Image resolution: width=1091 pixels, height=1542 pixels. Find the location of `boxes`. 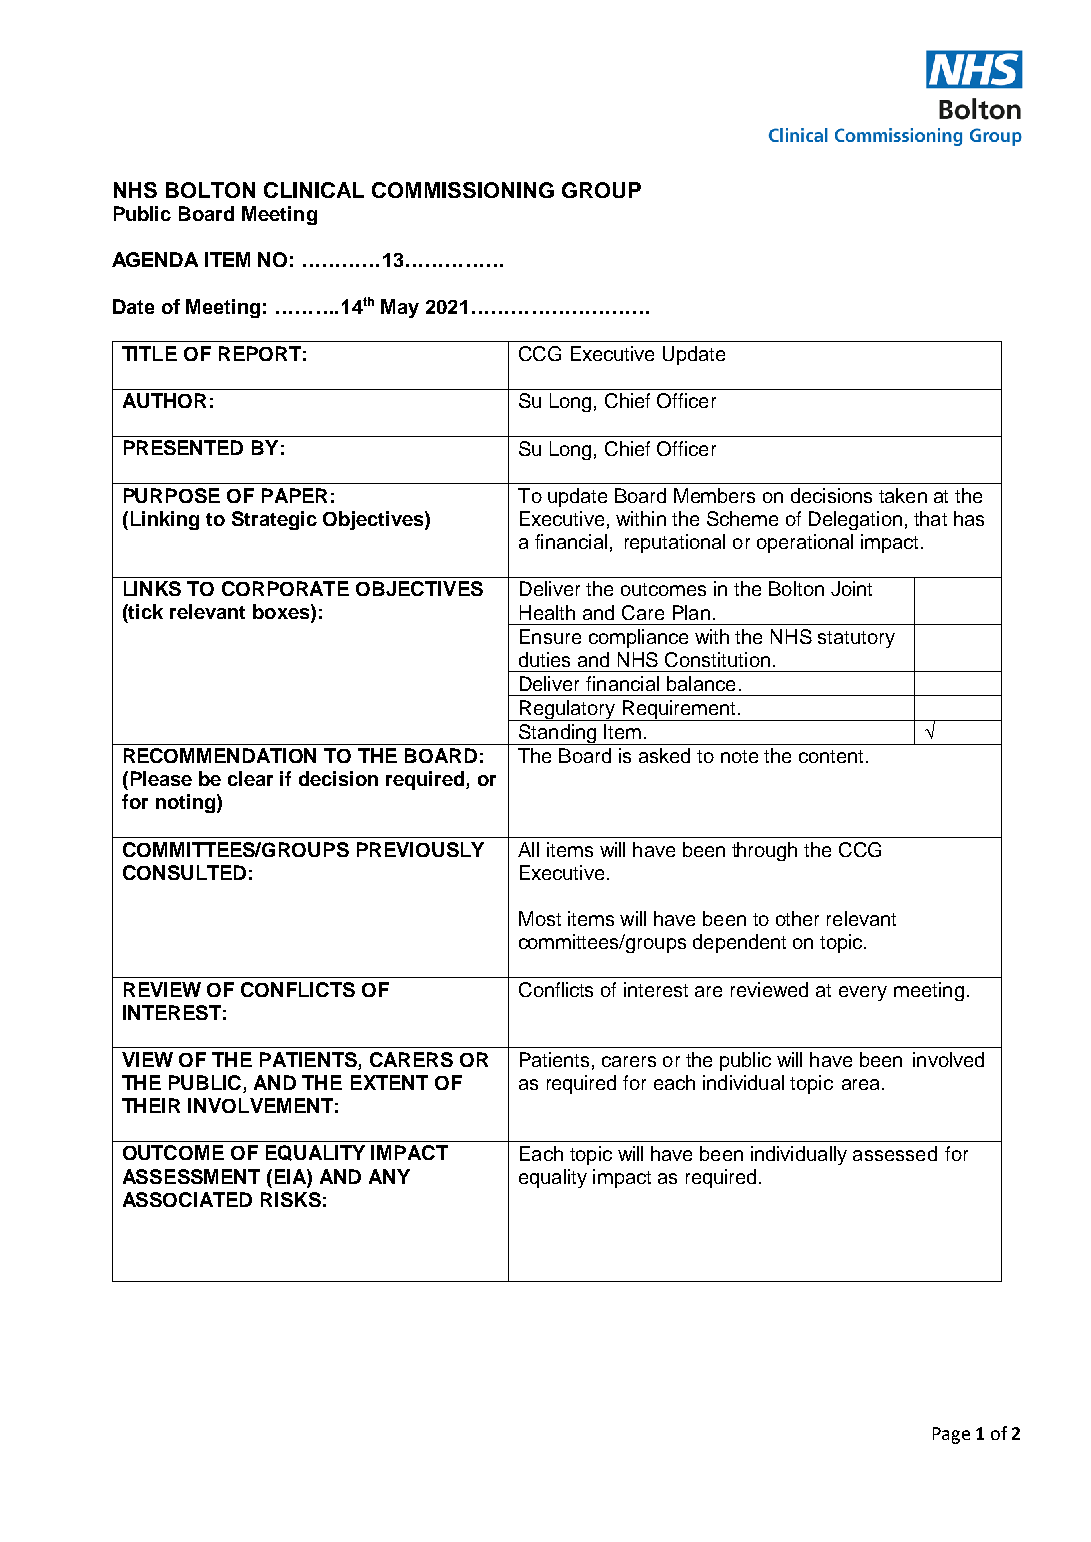

boxes is located at coordinates (282, 613).
